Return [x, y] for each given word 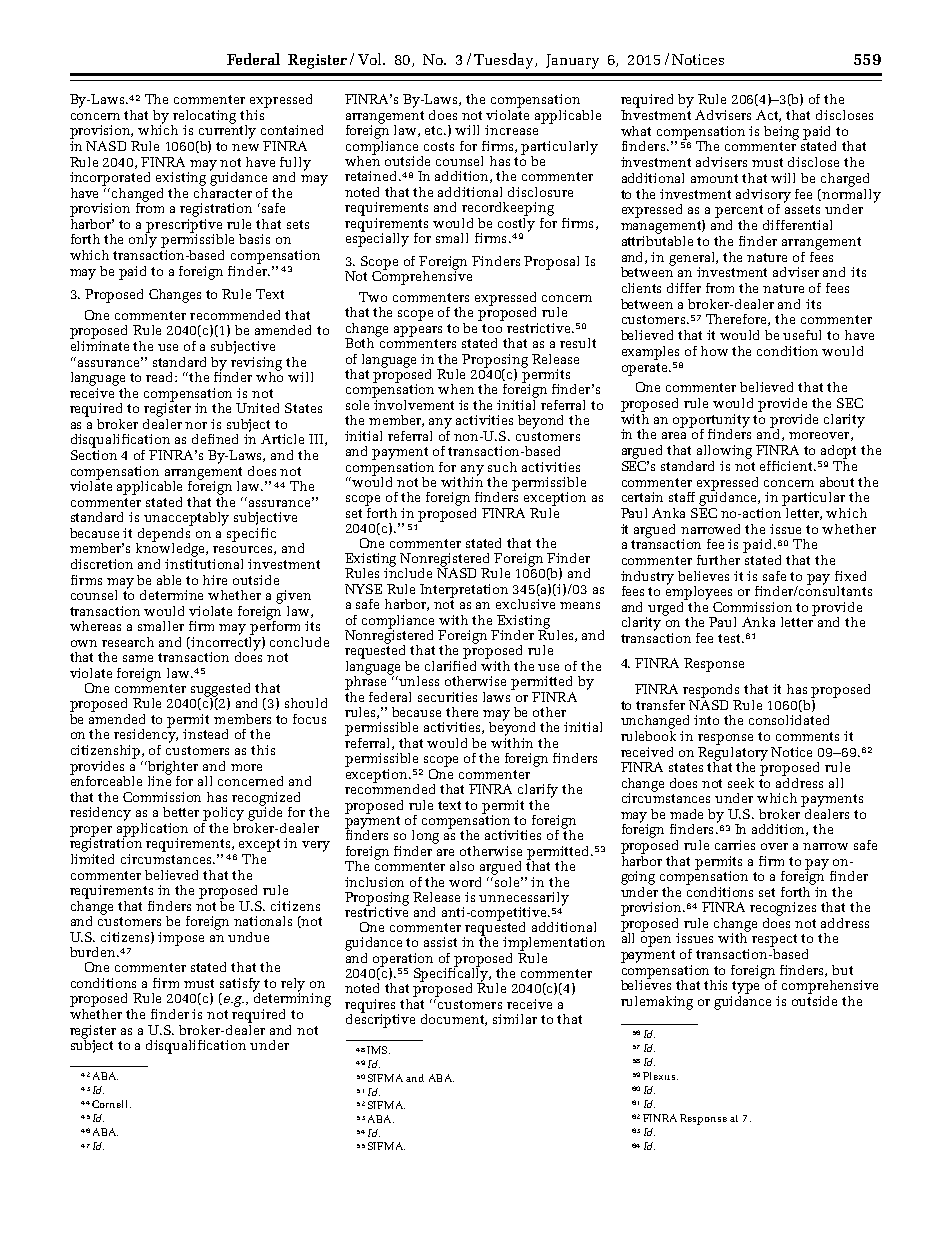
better [181, 812]
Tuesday [505, 61]
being [781, 133]
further [718, 560]
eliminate [99, 344]
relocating [203, 118]
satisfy [240, 986]
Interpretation [464, 591]
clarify [538, 791]
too [492, 328]
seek [741, 783]
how [714, 351]
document [454, 1020]
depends [164, 534]
